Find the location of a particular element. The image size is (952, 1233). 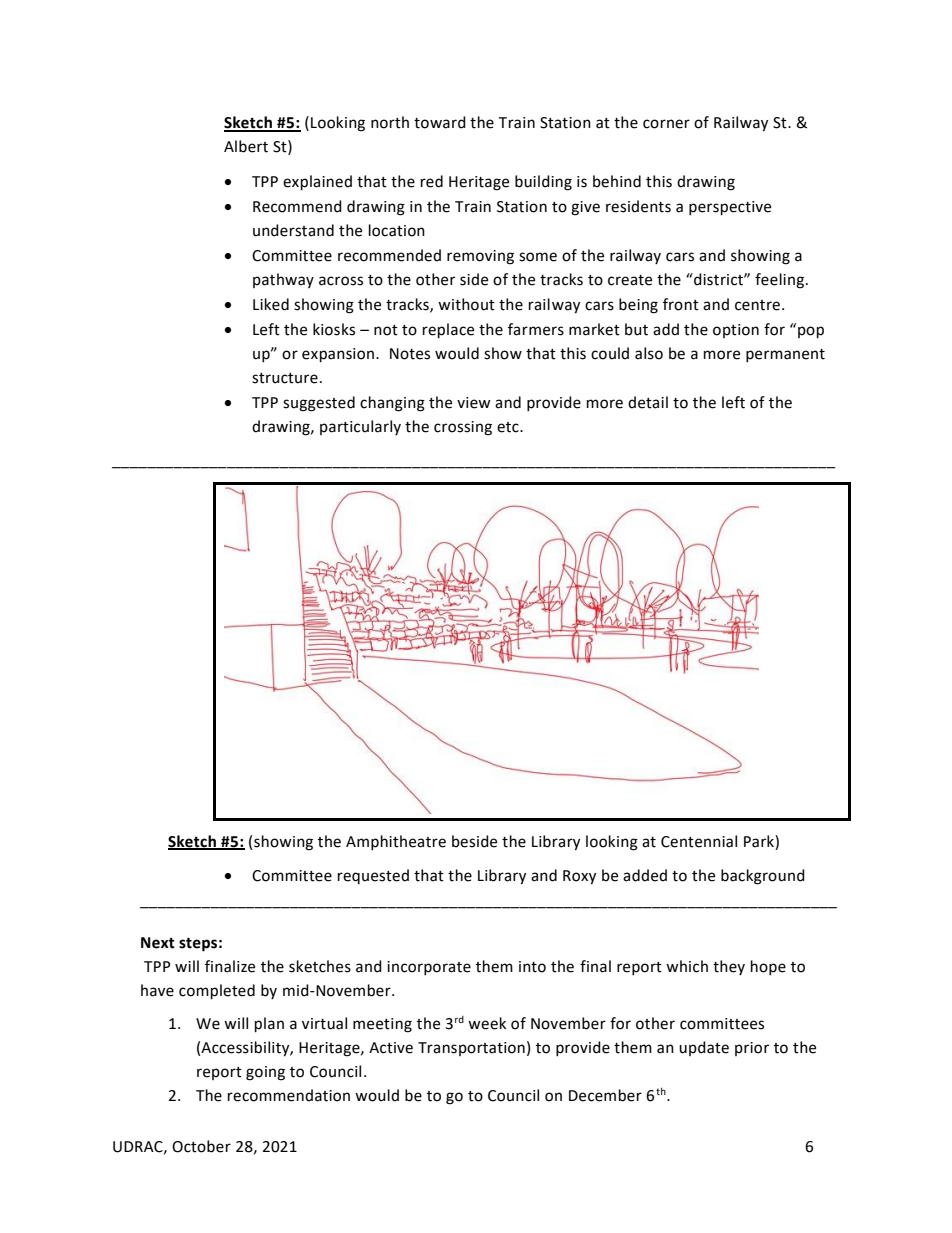

crossing is located at coordinates (463, 428).
